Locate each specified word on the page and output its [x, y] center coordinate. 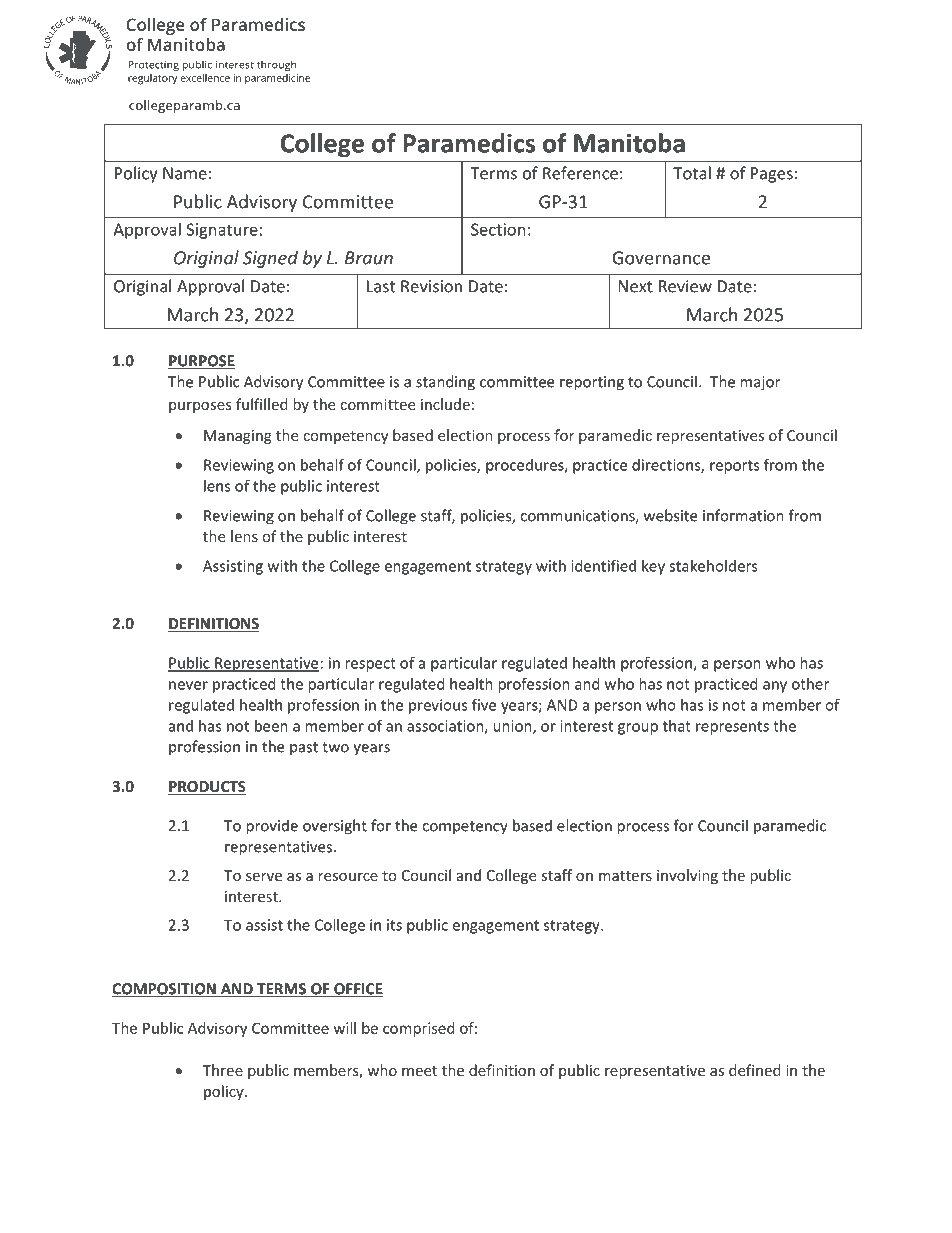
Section [498, 229]
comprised [419, 1029]
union [513, 727]
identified [603, 565]
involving [687, 876]
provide [272, 827]
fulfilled [262, 404]
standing [445, 383]
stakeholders [713, 566]
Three [223, 1070]
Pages [772, 175]
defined [755, 1070]
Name [185, 173]
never [188, 685]
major [760, 383]
